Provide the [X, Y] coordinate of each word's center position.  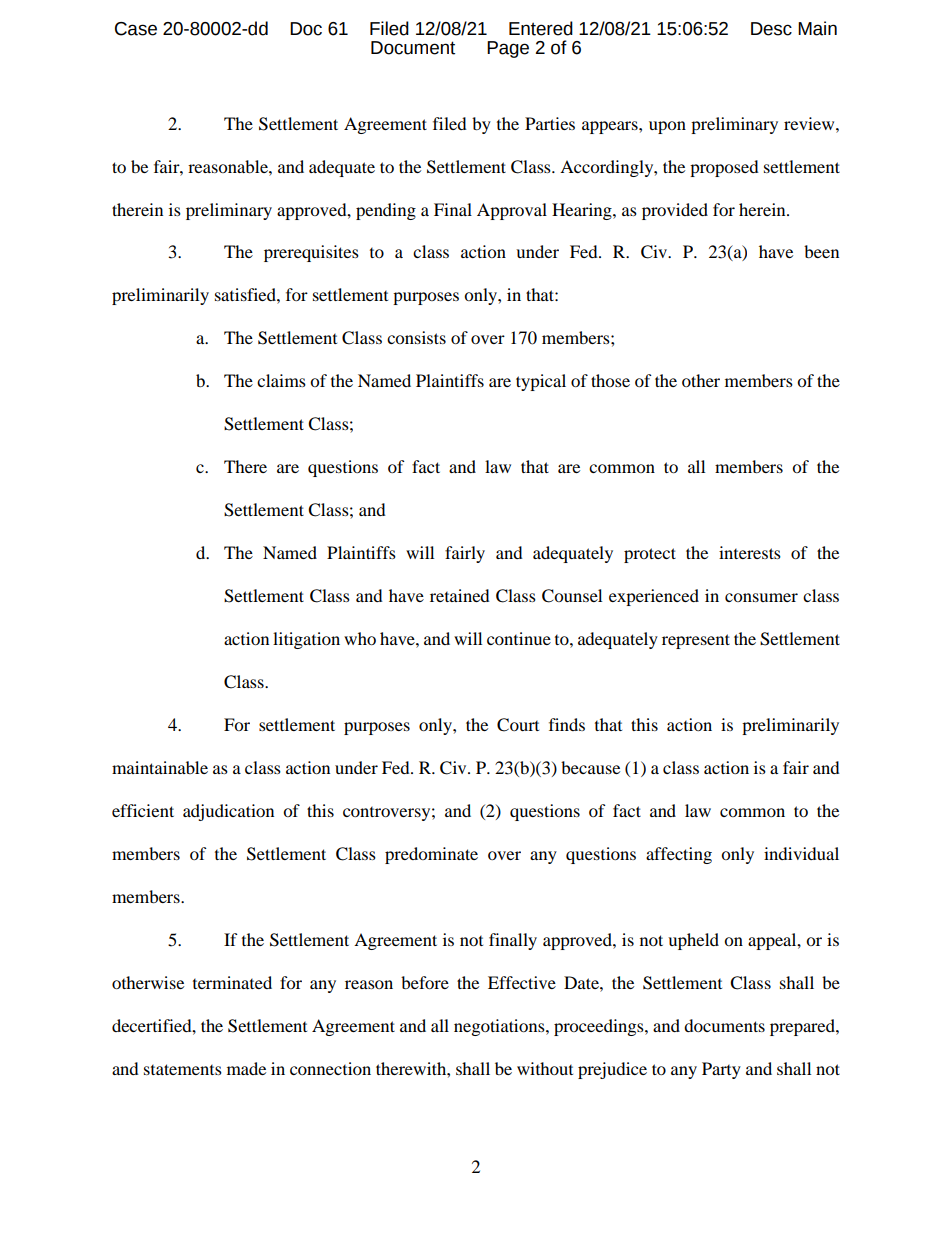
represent [696, 641]
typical [541, 382]
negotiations [500, 1027]
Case [136, 29]
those [610, 380]
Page [508, 49]
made [246, 1068]
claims [281, 380]
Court [518, 725]
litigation [306, 640]
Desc [771, 29]
